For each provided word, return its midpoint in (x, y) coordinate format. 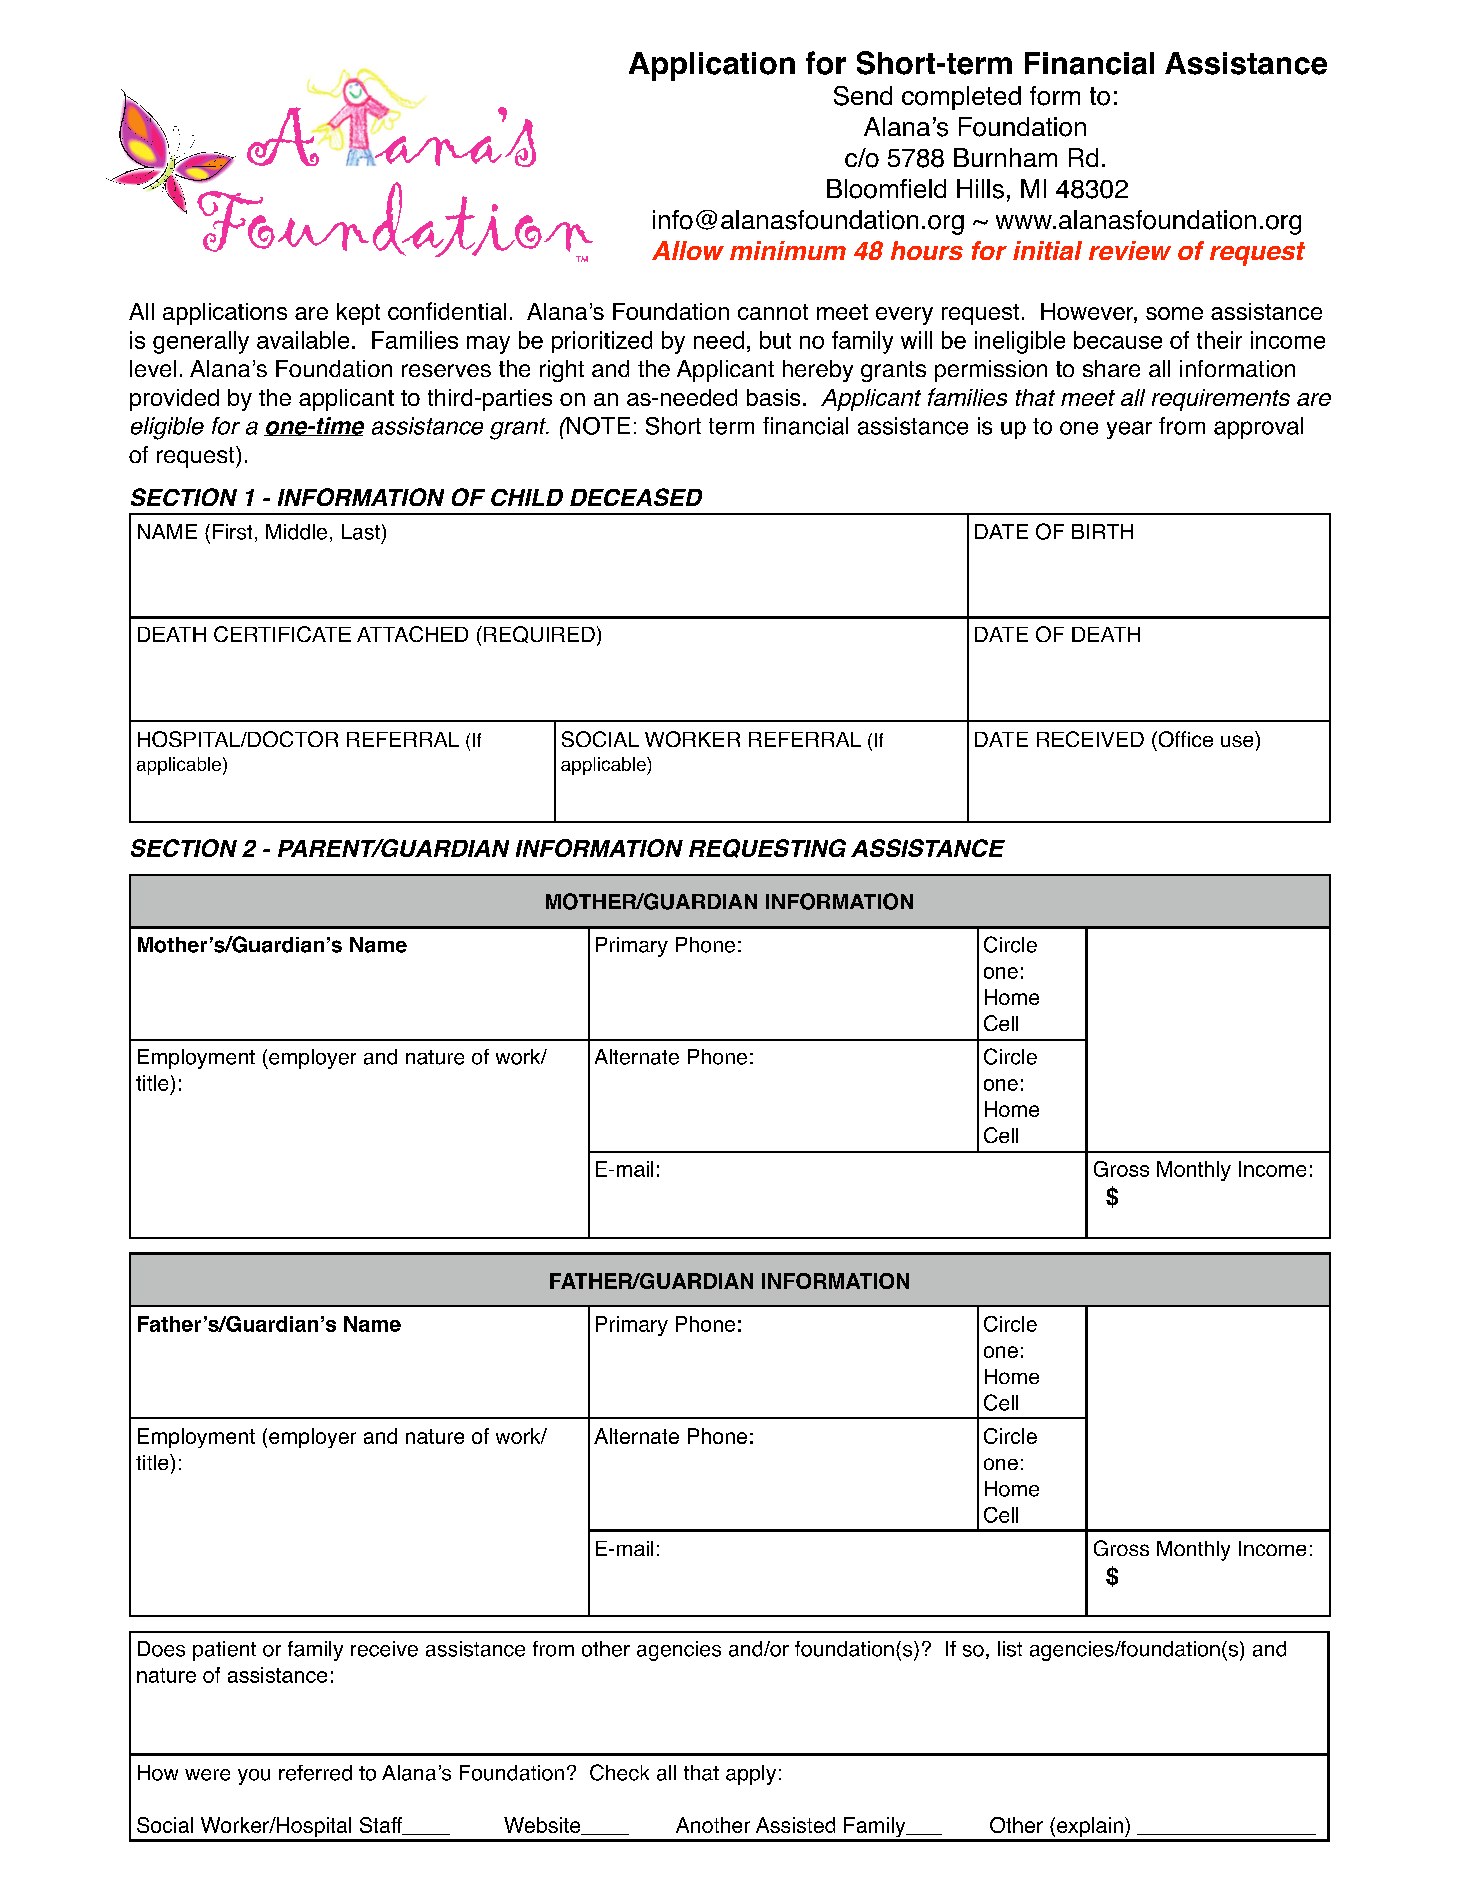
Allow (688, 250)
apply (751, 1775)
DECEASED (636, 497)
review (1130, 250)
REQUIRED (539, 634)
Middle (296, 532)
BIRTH (1102, 531)
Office (1184, 739)
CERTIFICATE (282, 634)
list (1010, 1649)
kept (358, 314)
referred (315, 1773)
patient (224, 1651)
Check (619, 1772)
